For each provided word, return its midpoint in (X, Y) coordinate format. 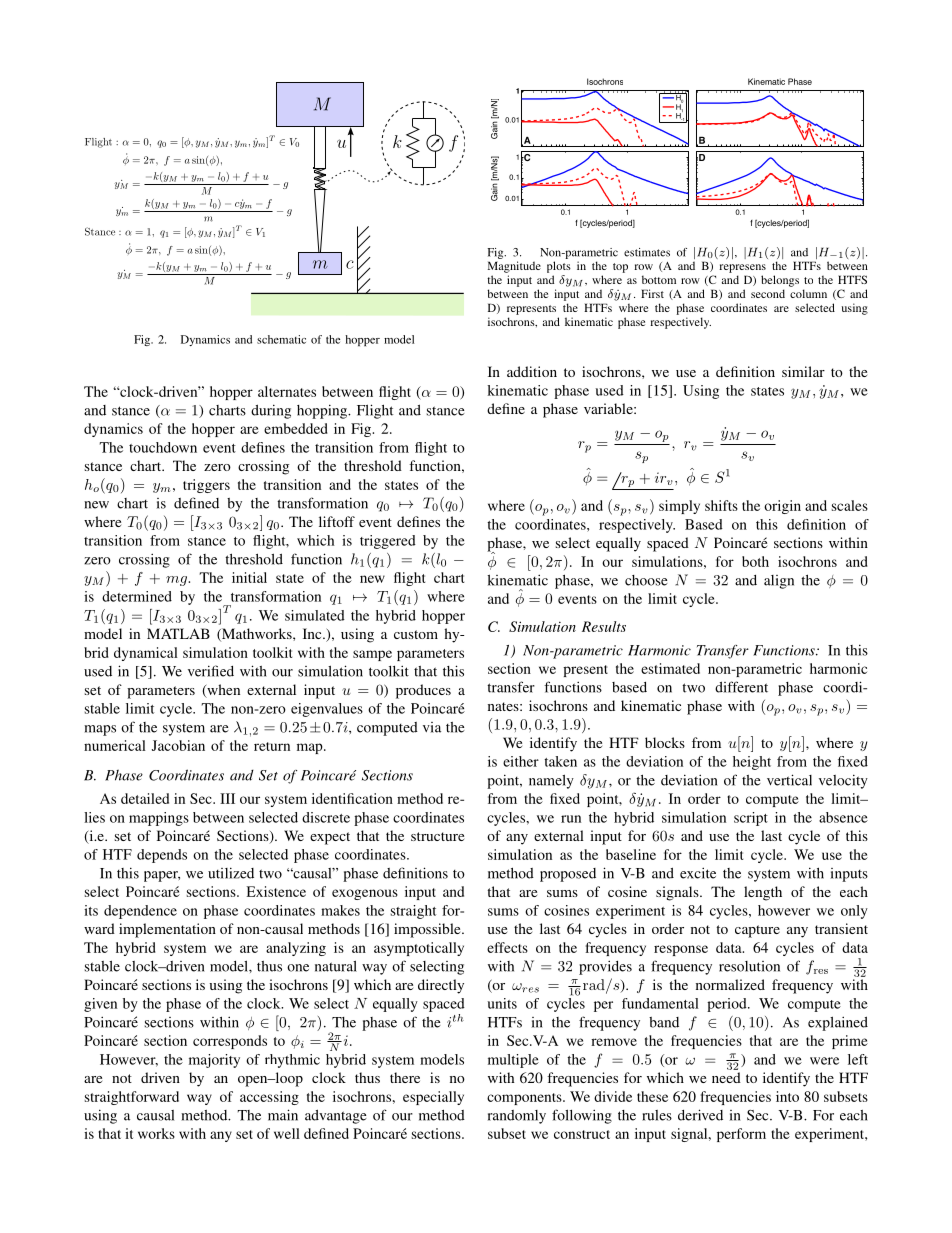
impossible (428, 930)
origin (782, 507)
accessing (269, 1098)
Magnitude (514, 267)
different (741, 687)
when (222, 691)
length (763, 893)
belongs (780, 281)
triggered (388, 542)
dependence (140, 912)
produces (423, 691)
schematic (281, 339)
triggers (206, 486)
